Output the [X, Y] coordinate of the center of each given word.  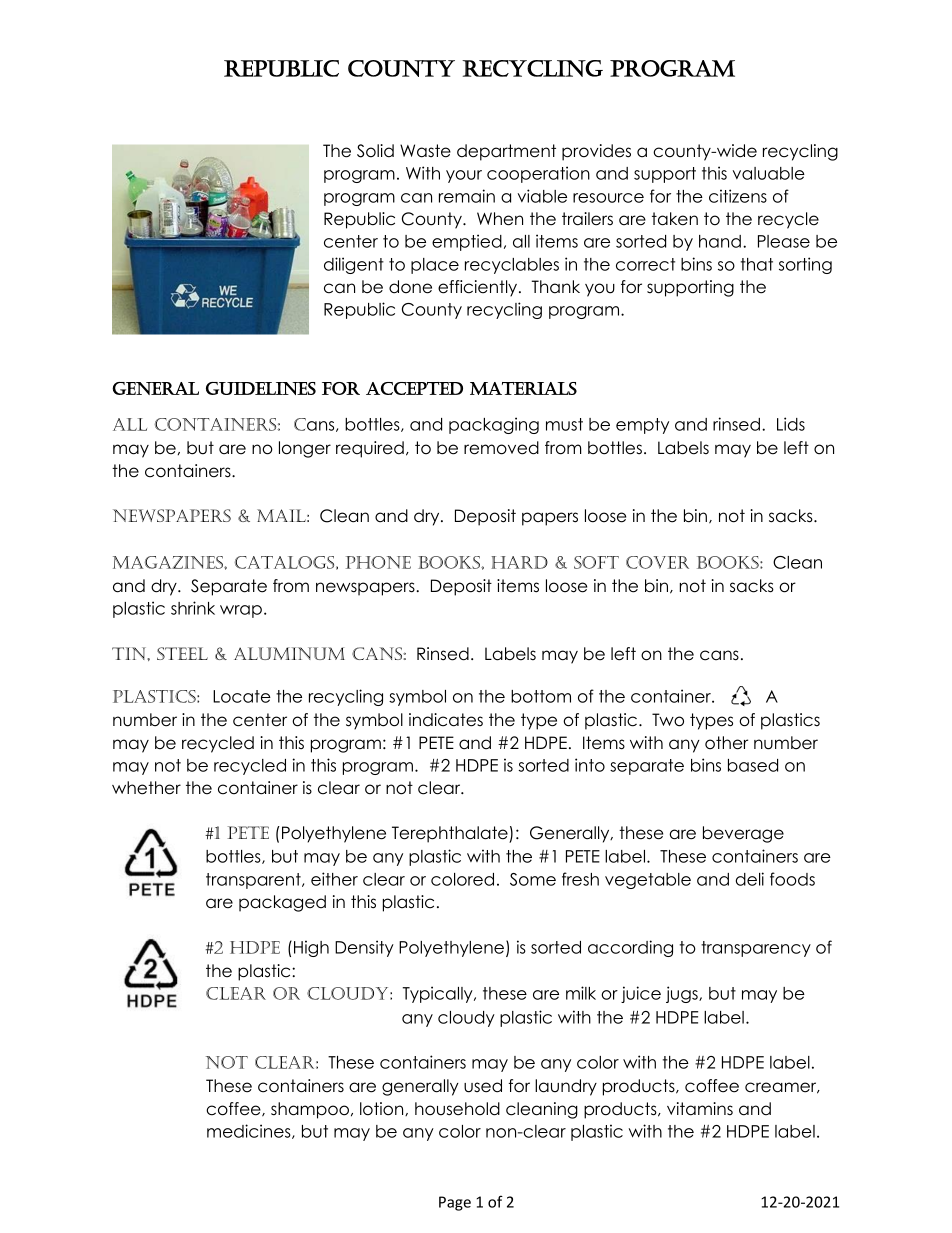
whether [146, 788]
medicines [250, 1131]
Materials [523, 388]
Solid [375, 151]
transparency [756, 949]
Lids [791, 424]
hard [519, 562]
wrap [241, 611]
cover [657, 562]
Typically [438, 994]
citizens [738, 196]
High [311, 948]
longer [305, 449]
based [753, 765]
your [464, 176]
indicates [446, 720]
